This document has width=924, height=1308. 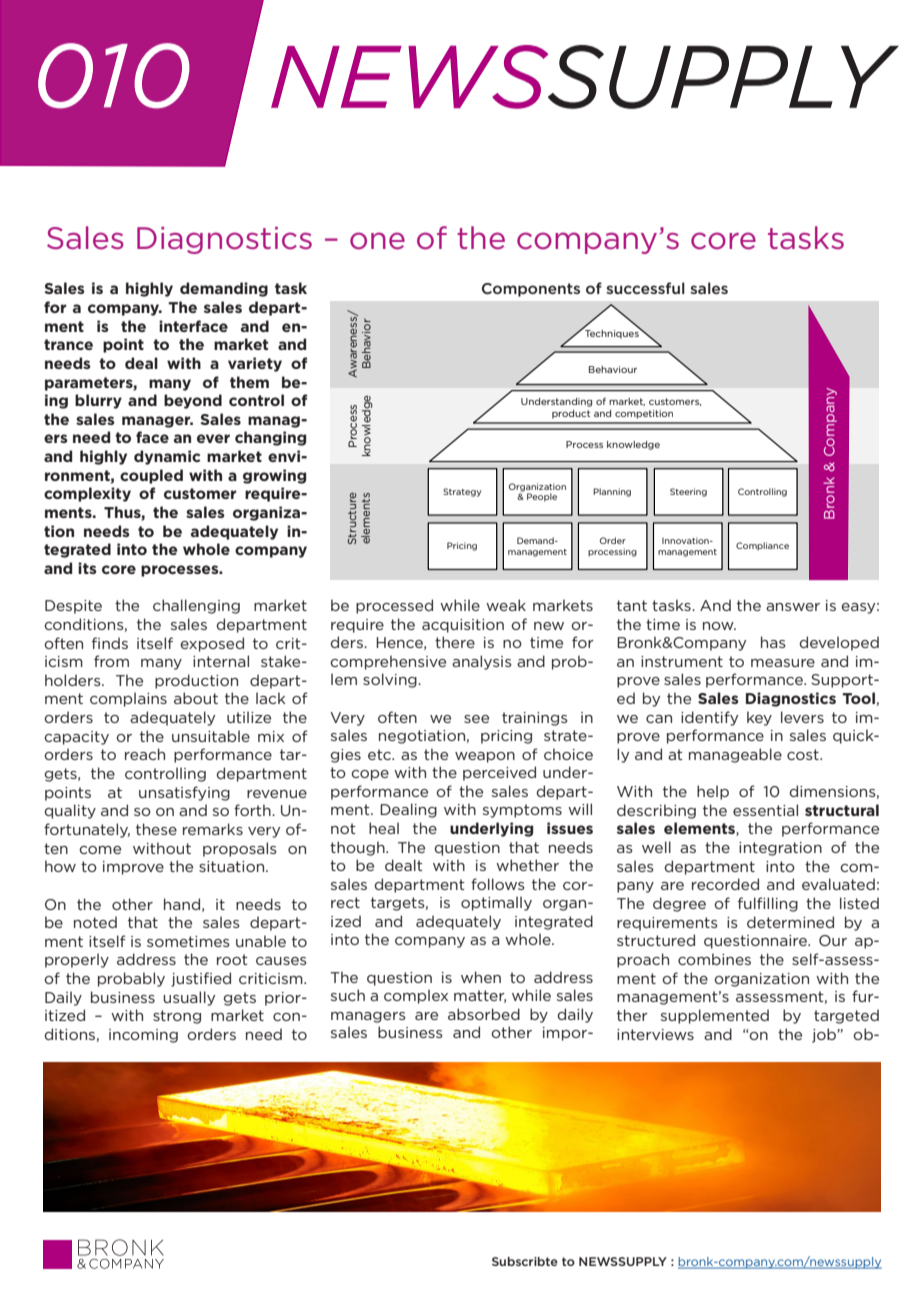 I want to click on absorbed, so click(x=484, y=1014).
